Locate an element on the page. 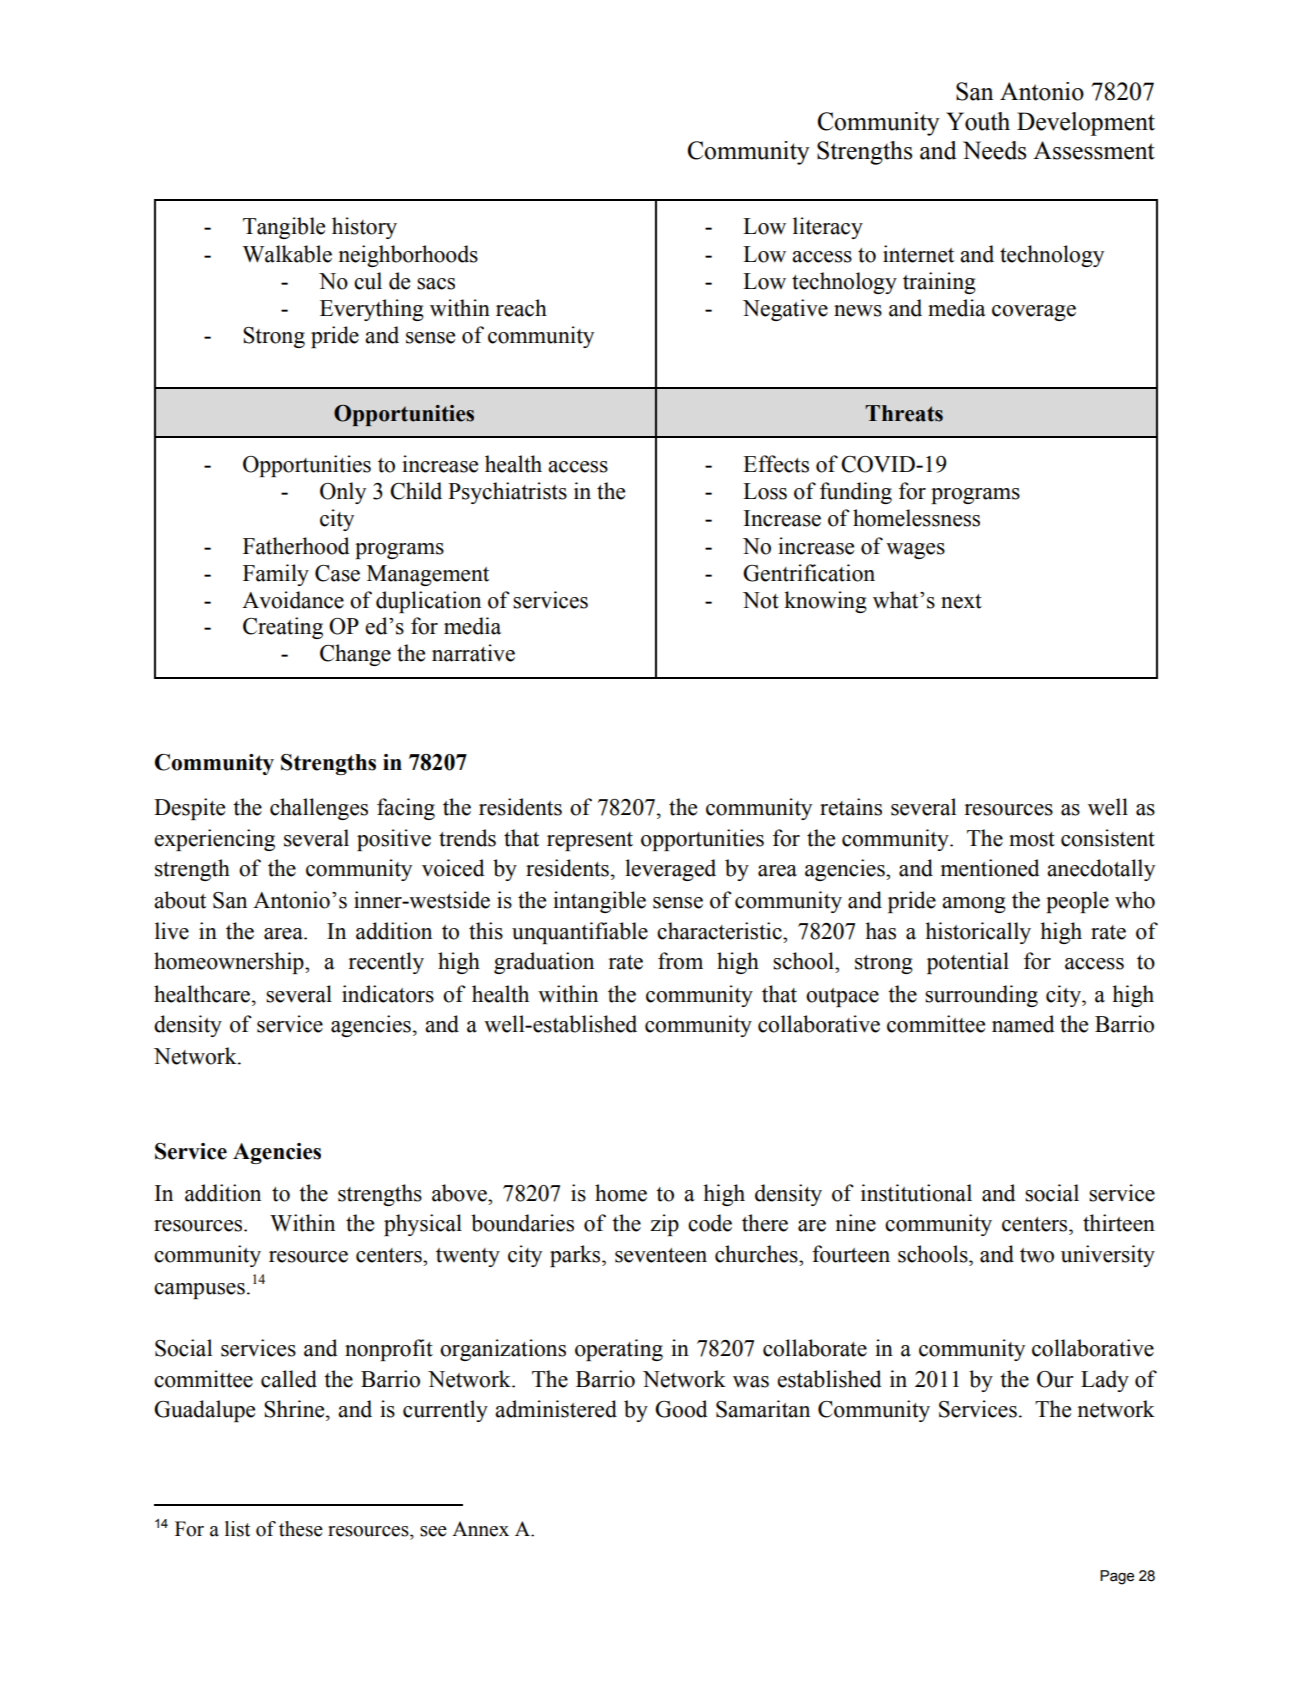 Image resolution: width=1310 pixels, height=1695 pixels. Needs is located at coordinates (994, 150).
